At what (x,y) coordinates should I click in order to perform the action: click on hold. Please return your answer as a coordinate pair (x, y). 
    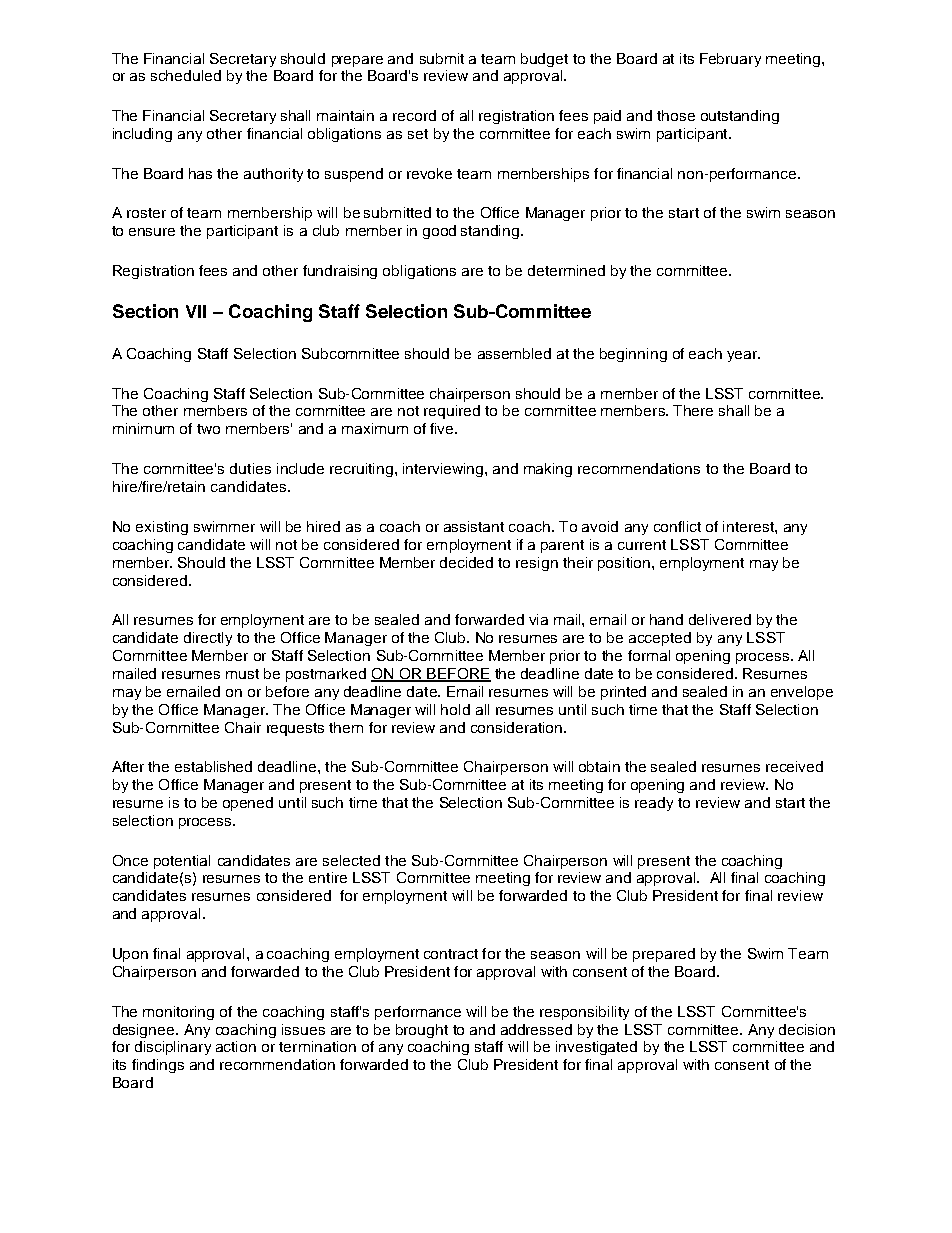
    Looking at the image, I should click on (455, 709).
